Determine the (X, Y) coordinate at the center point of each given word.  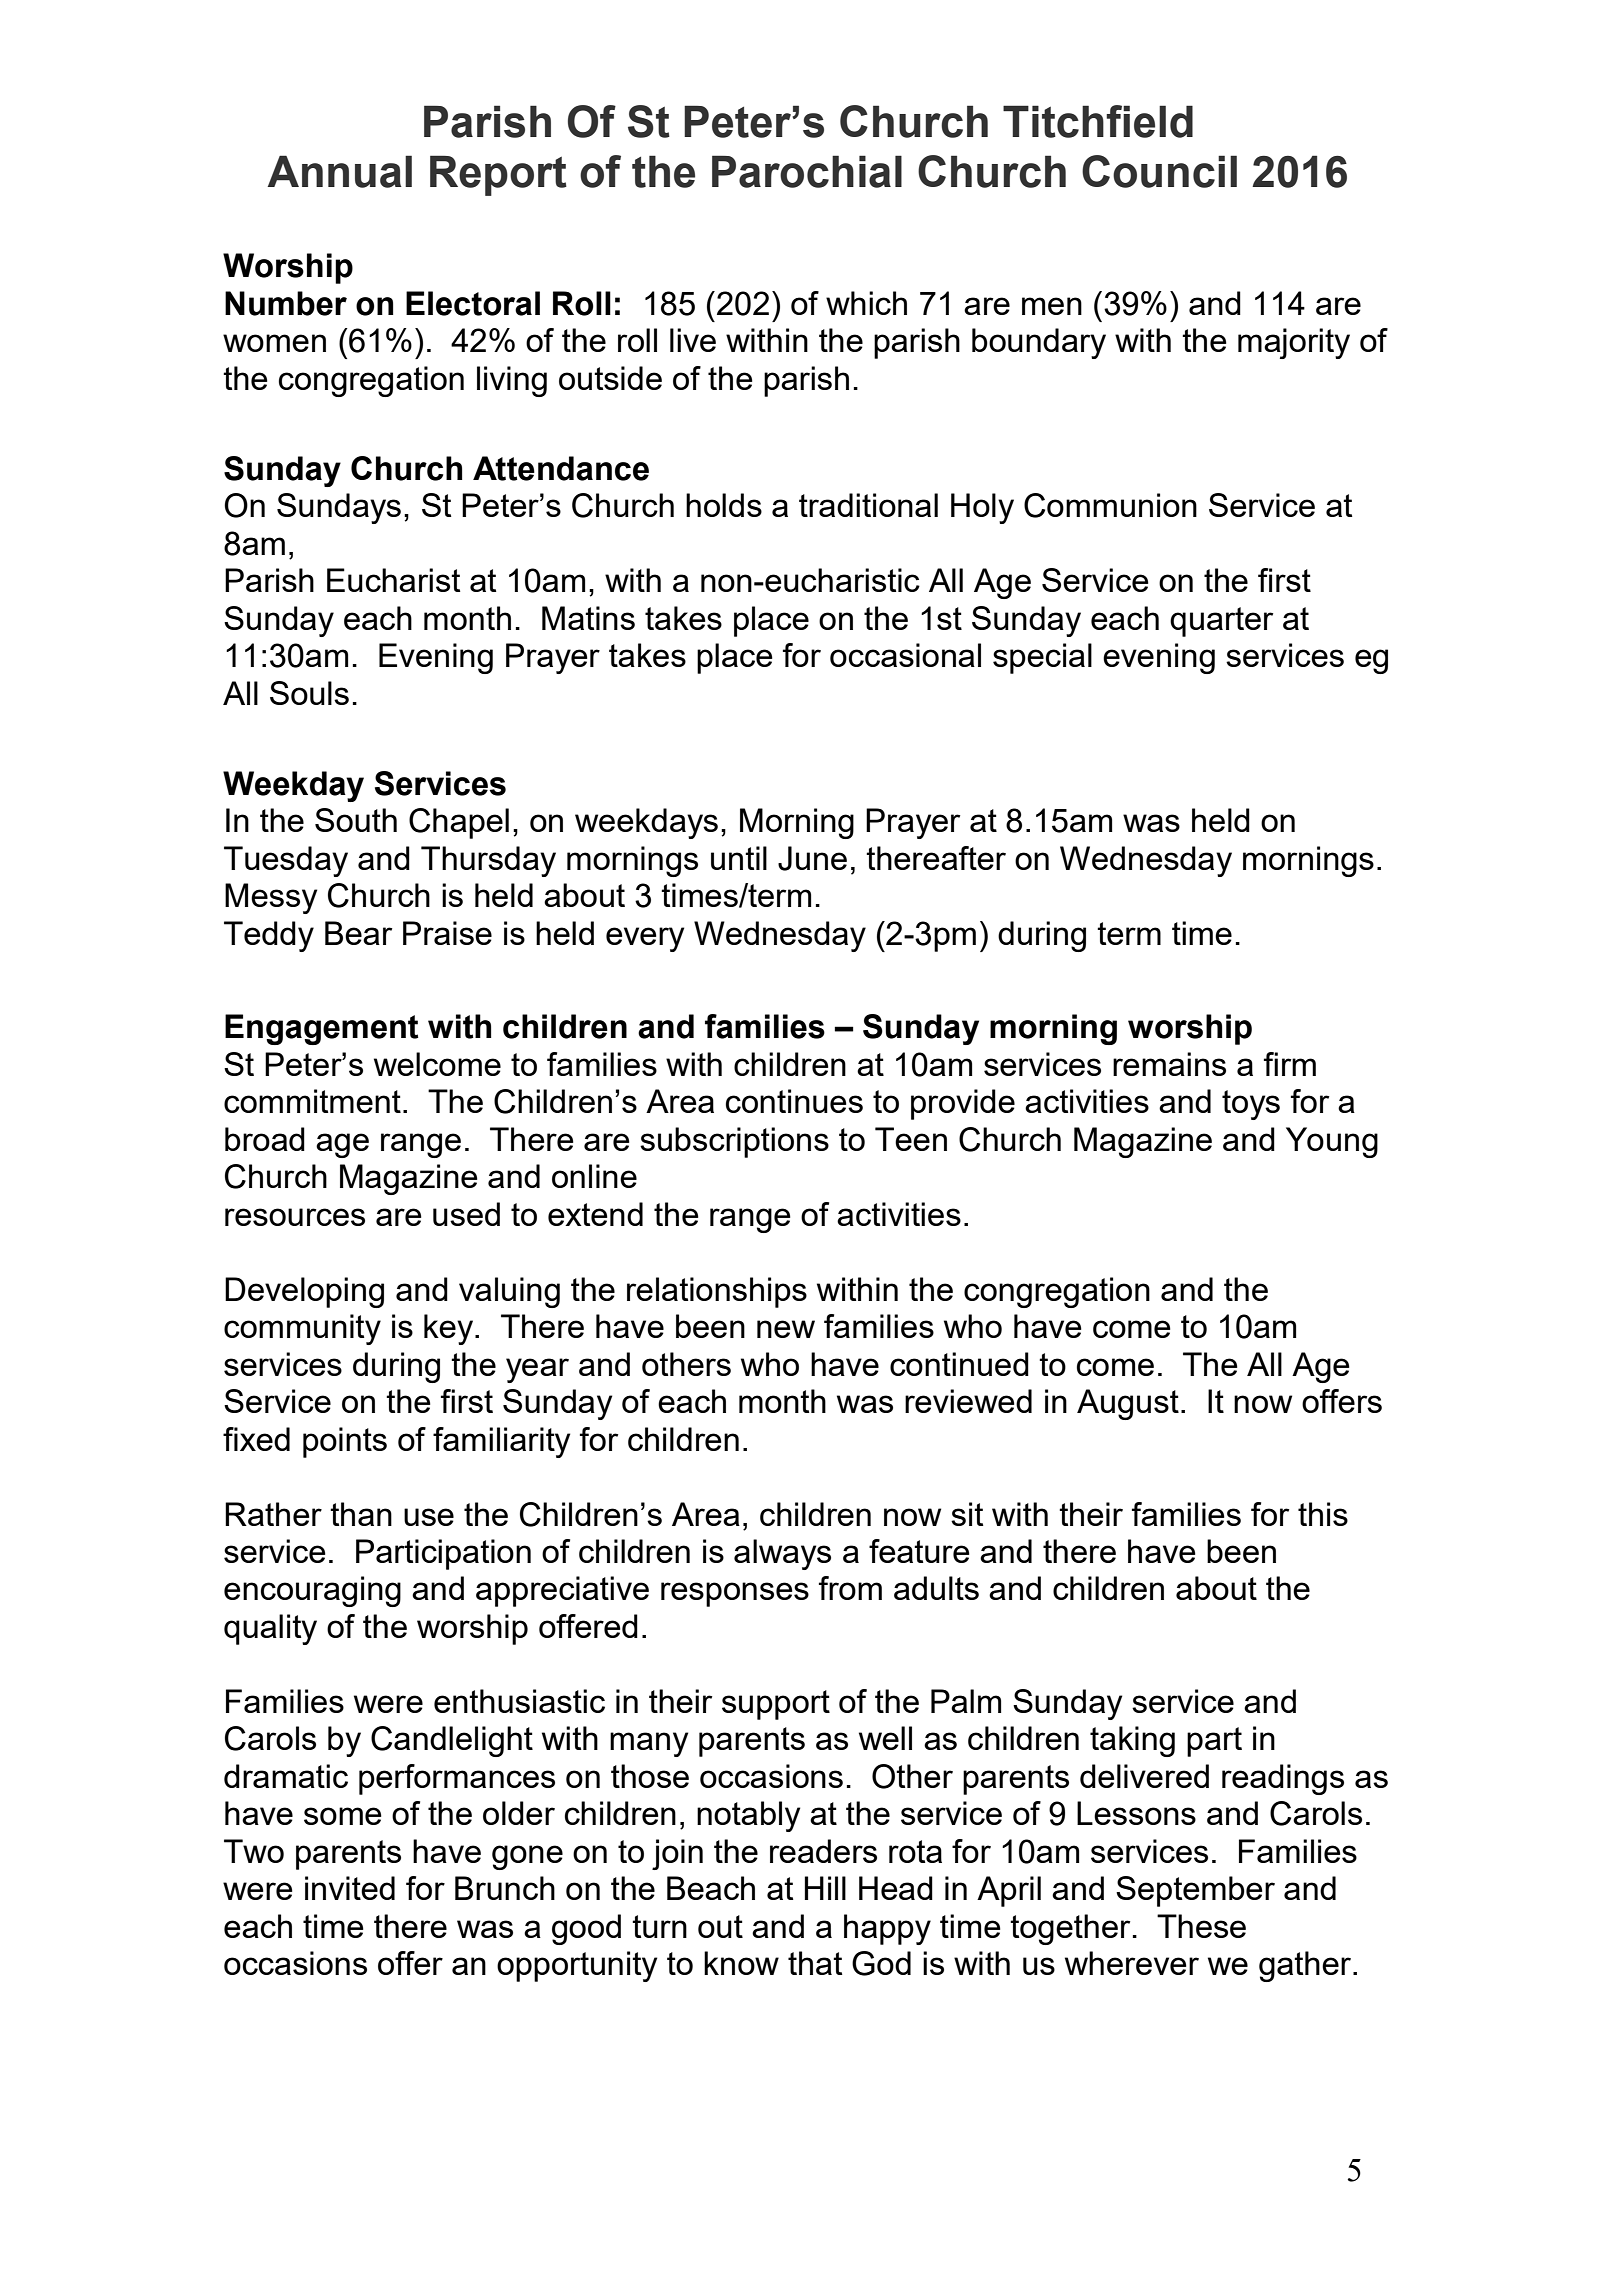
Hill (825, 1888)
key (450, 1329)
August (1128, 1404)
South (356, 820)
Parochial (807, 171)
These (1201, 1926)
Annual (339, 171)
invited (350, 1888)
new (786, 1329)
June (812, 858)
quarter (1221, 622)
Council (1159, 171)
